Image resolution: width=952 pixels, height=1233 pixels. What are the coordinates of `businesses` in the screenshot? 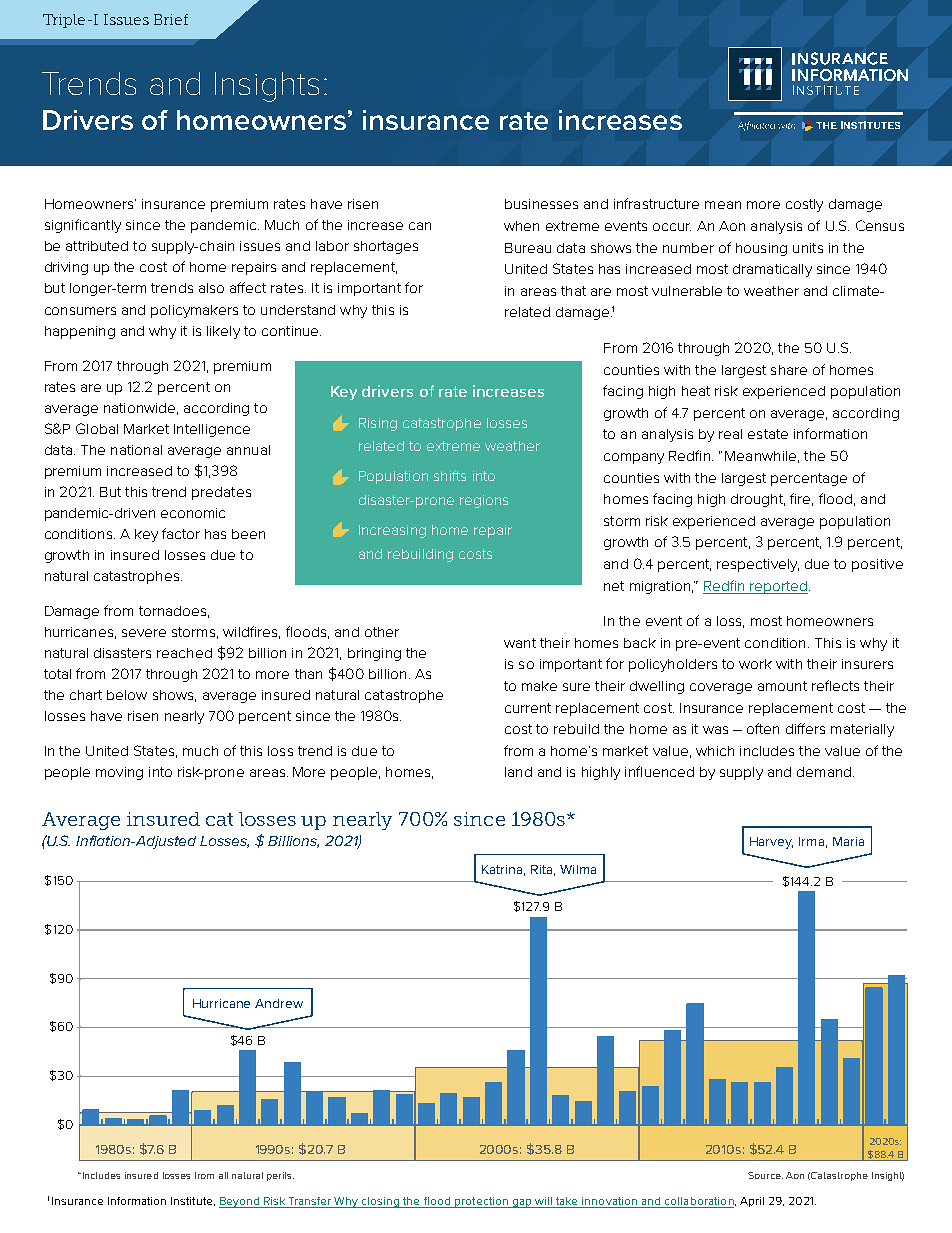 It's located at (541, 204).
